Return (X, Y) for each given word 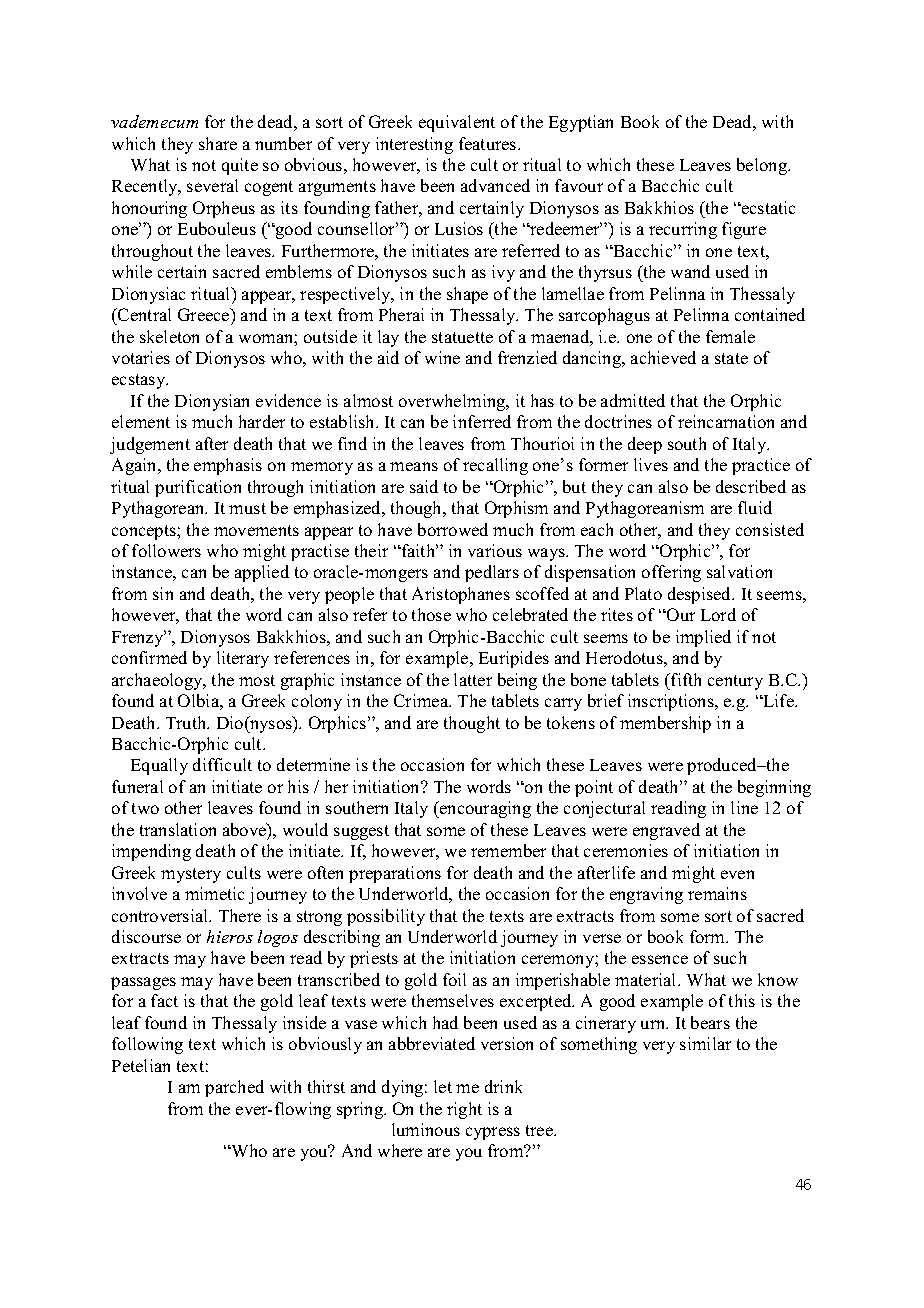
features (489, 143)
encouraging (484, 809)
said (424, 486)
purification (198, 488)
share (218, 143)
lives (651, 464)
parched (234, 1088)
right (464, 1110)
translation (178, 829)
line (744, 807)
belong (763, 166)
